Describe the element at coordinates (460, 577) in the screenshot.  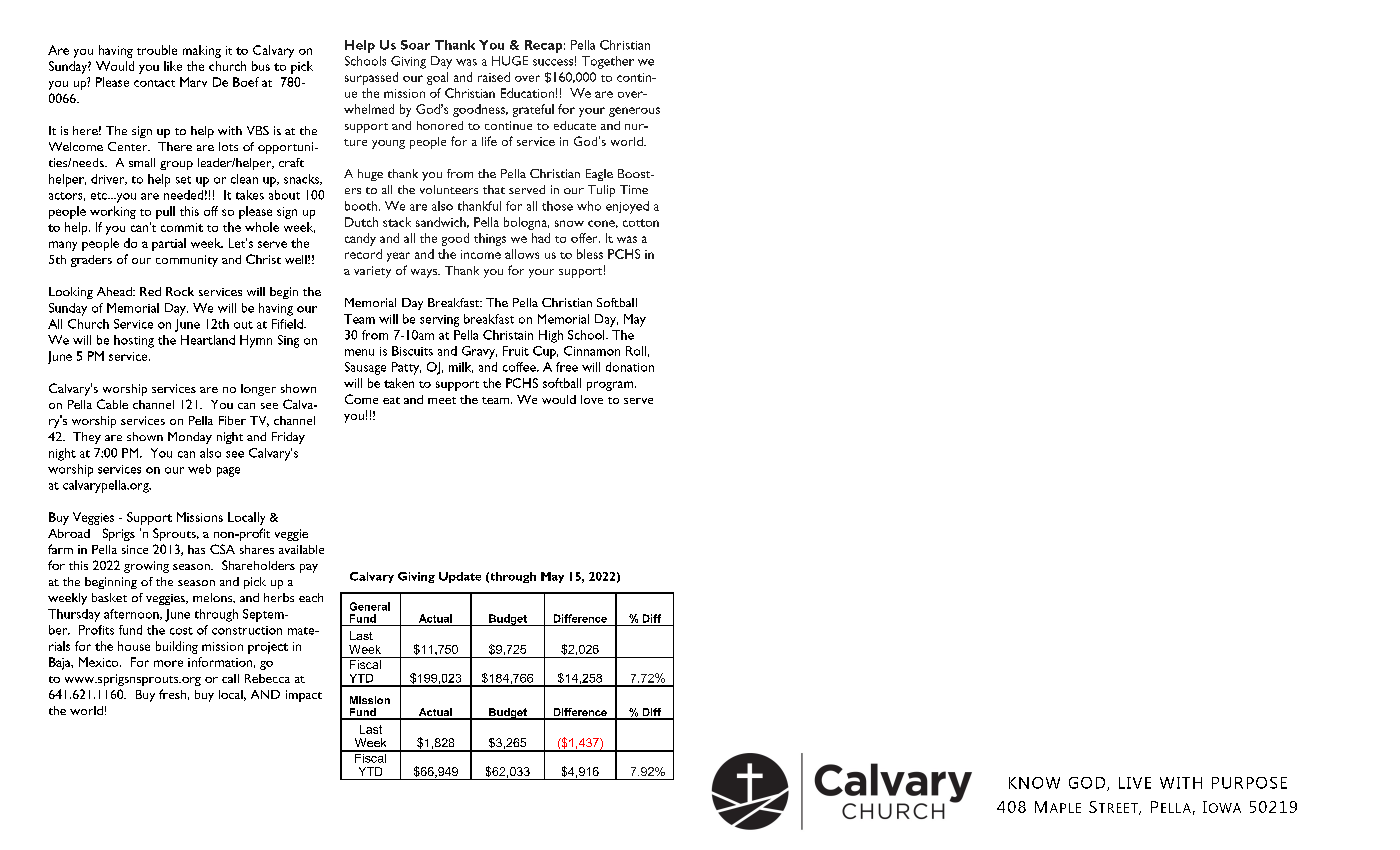
I see `Update` at that location.
